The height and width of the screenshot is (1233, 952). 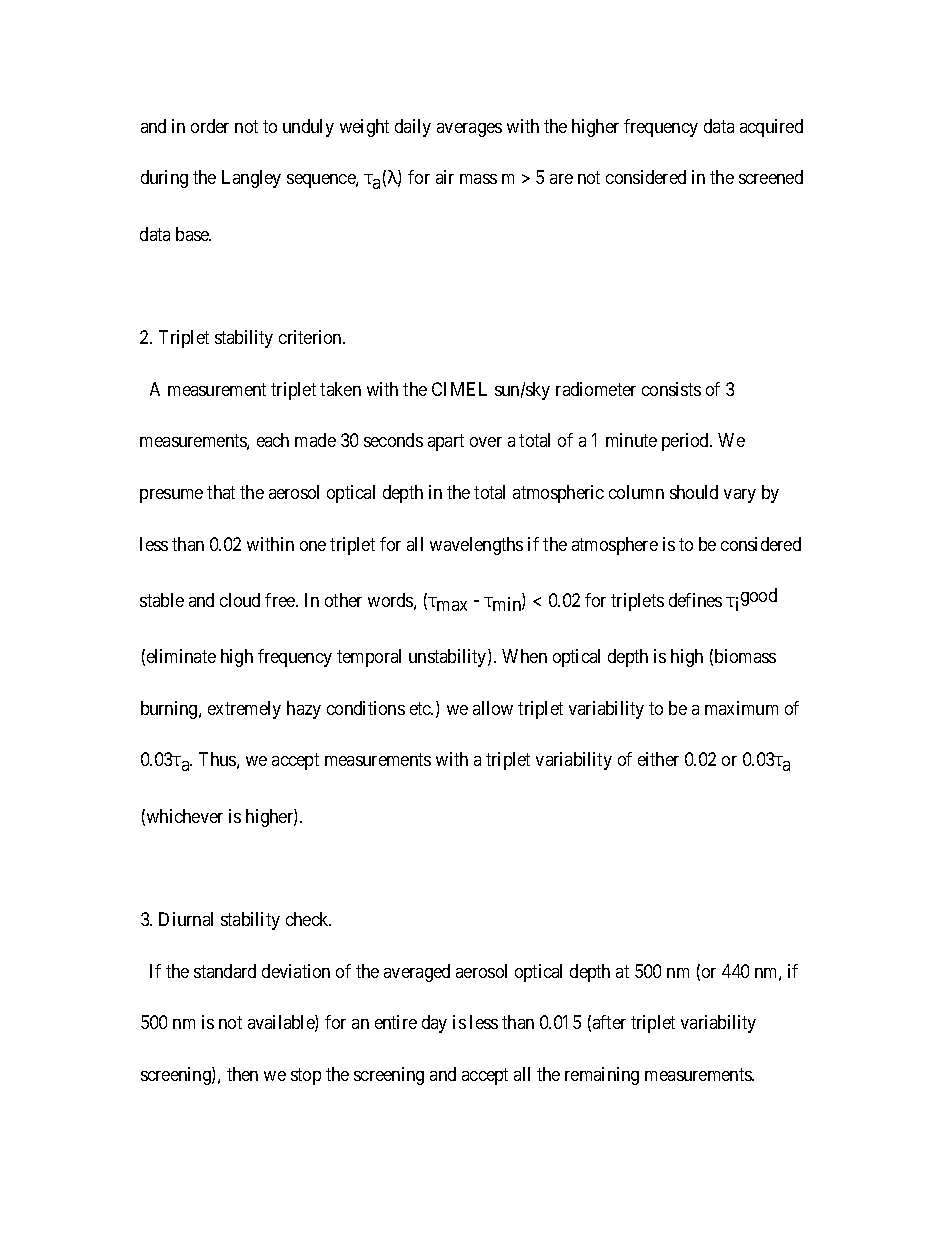 What do you see at coordinates (695, 600) in the screenshot?
I see `defines` at bounding box center [695, 600].
